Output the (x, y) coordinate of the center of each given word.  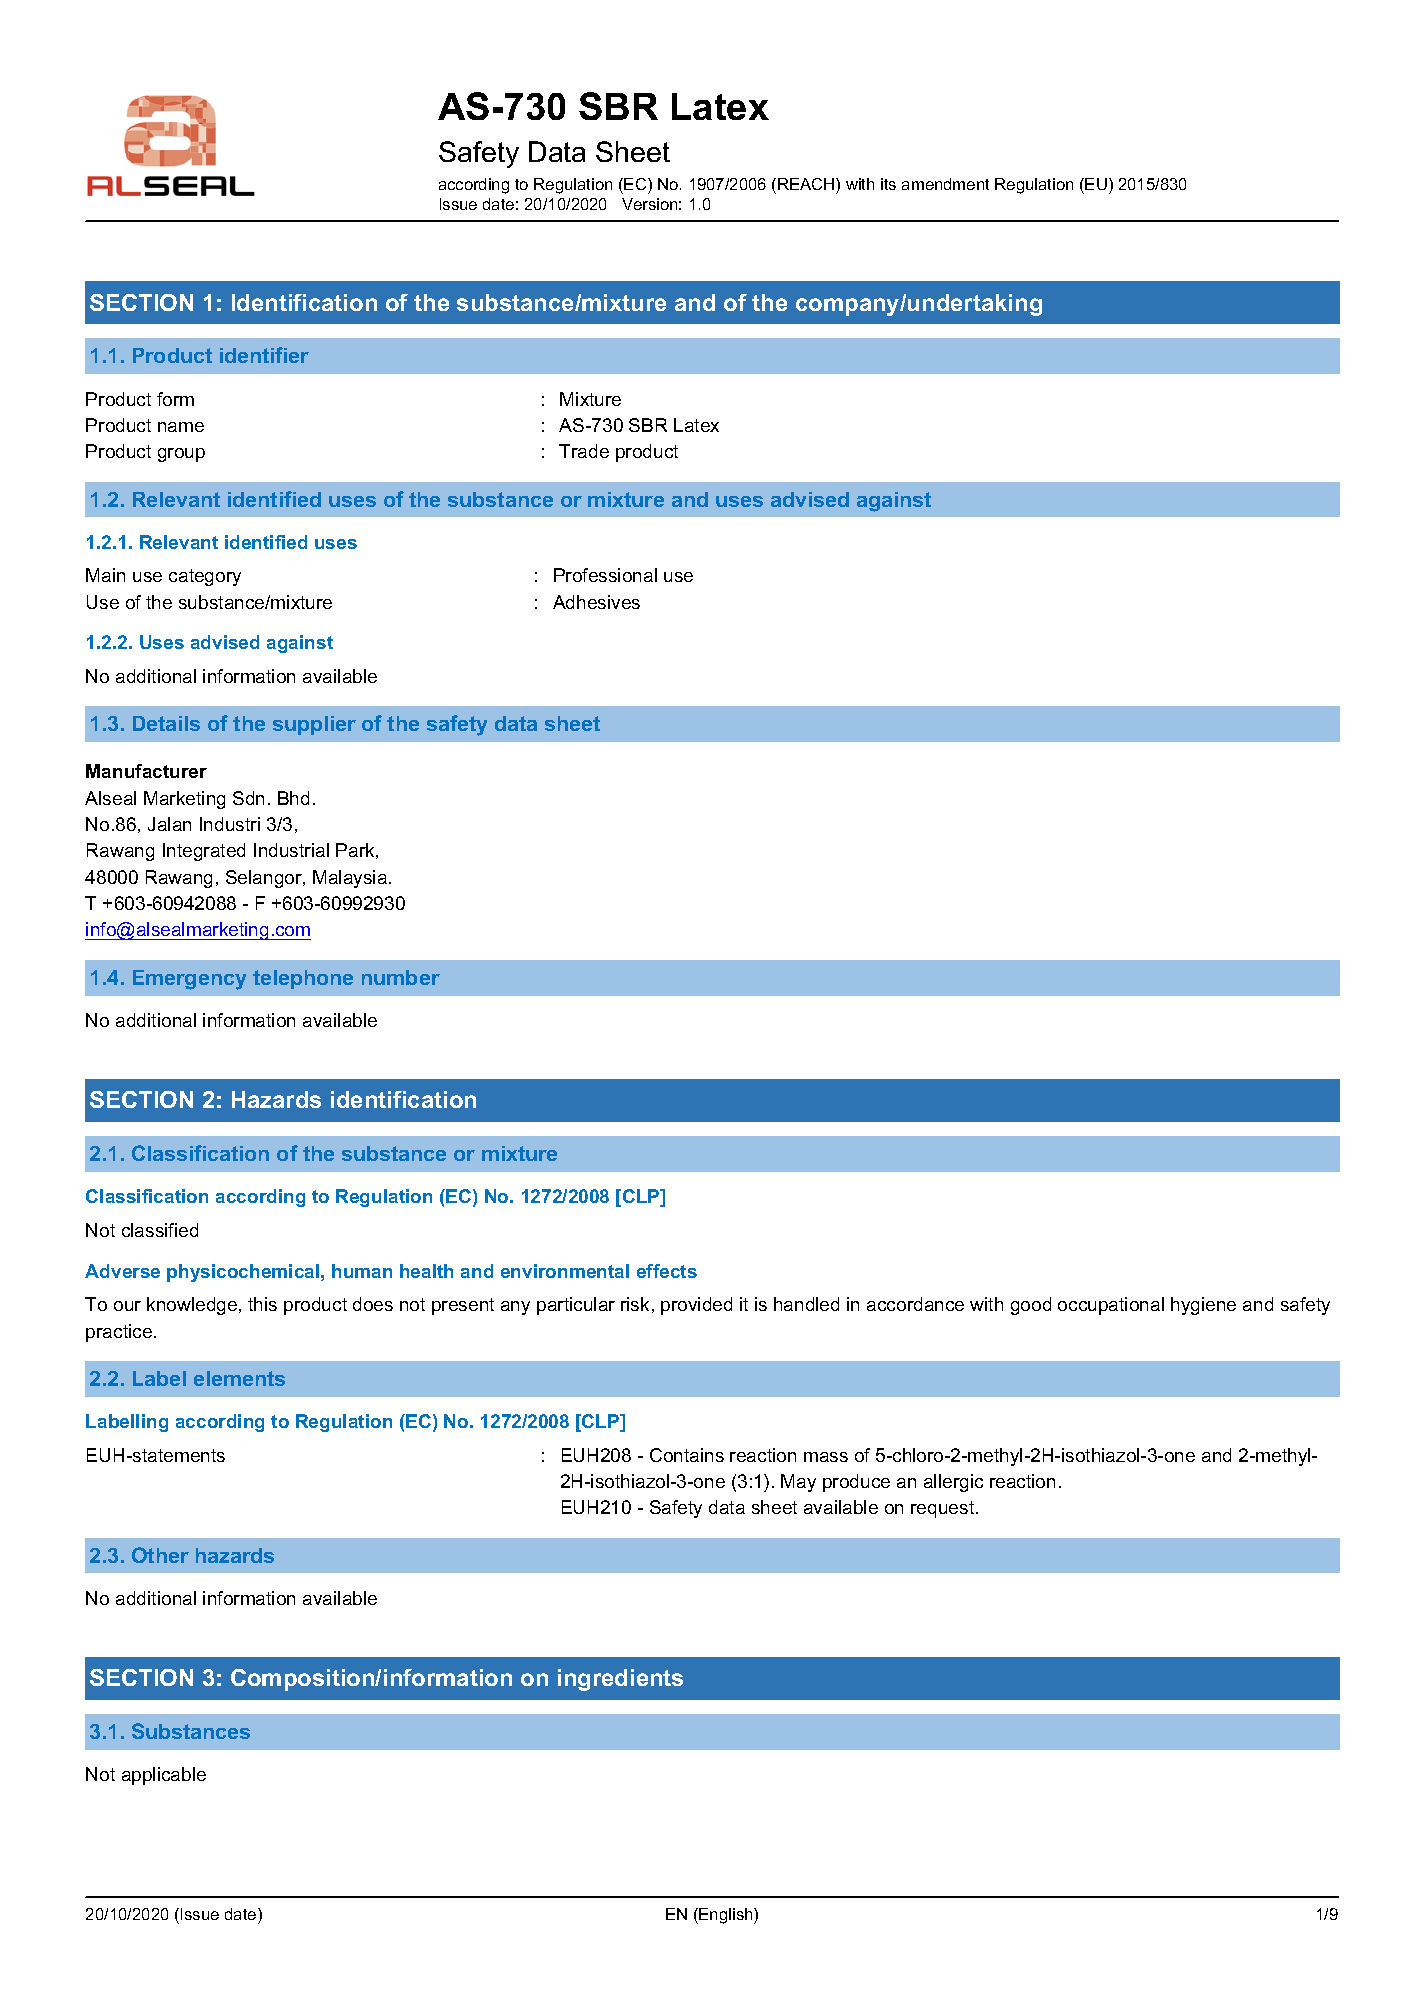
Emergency (189, 980)
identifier (264, 355)
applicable (164, 1776)
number (401, 977)
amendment (945, 184)
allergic (953, 1483)
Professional (605, 575)
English (727, 1916)
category (205, 577)
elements (239, 1378)
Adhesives (596, 602)
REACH (807, 186)
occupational (1111, 1306)
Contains (687, 1455)
